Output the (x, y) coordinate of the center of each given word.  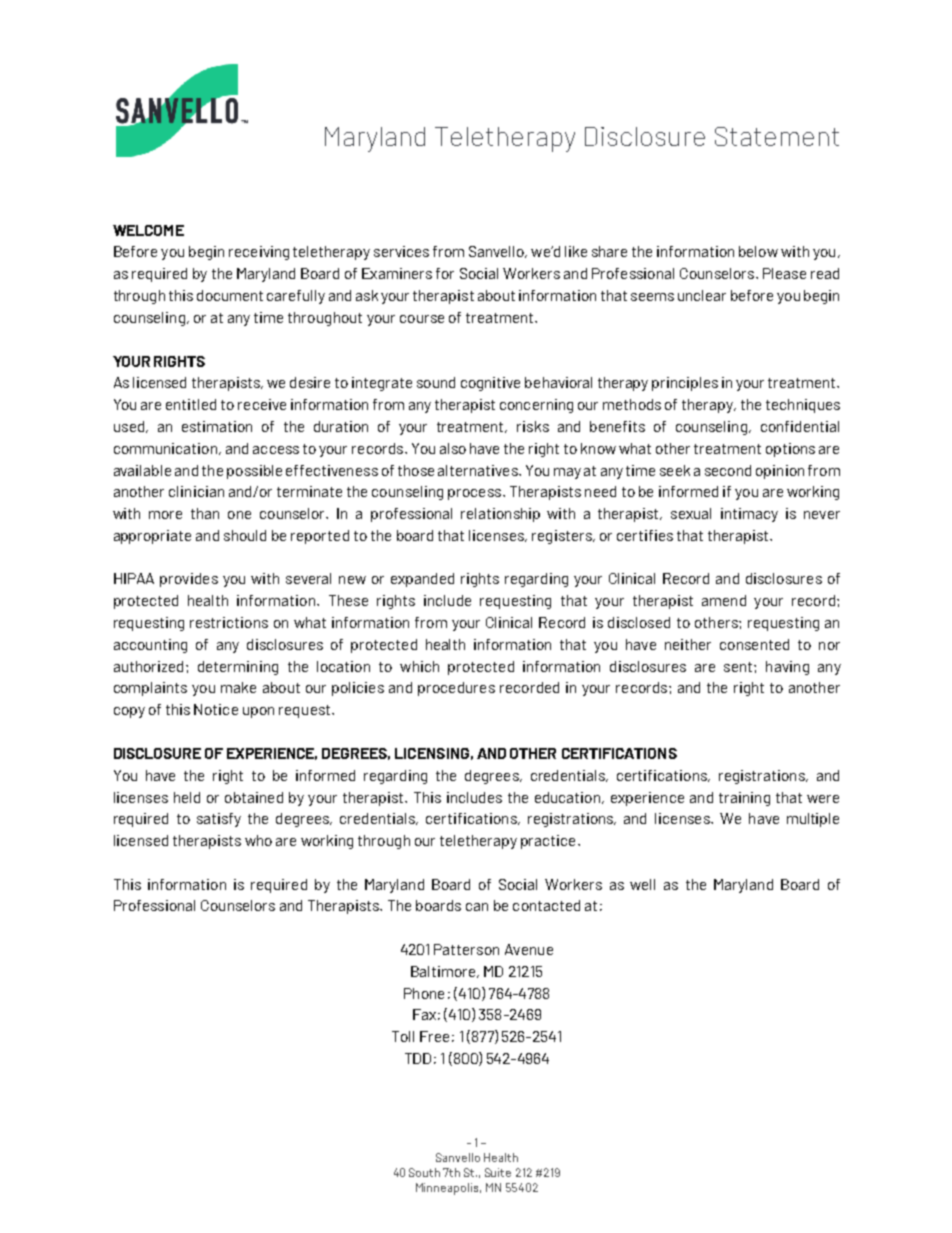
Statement (777, 136)
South (424, 1172)
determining (238, 668)
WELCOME (148, 230)
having (787, 668)
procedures (456, 689)
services (401, 251)
